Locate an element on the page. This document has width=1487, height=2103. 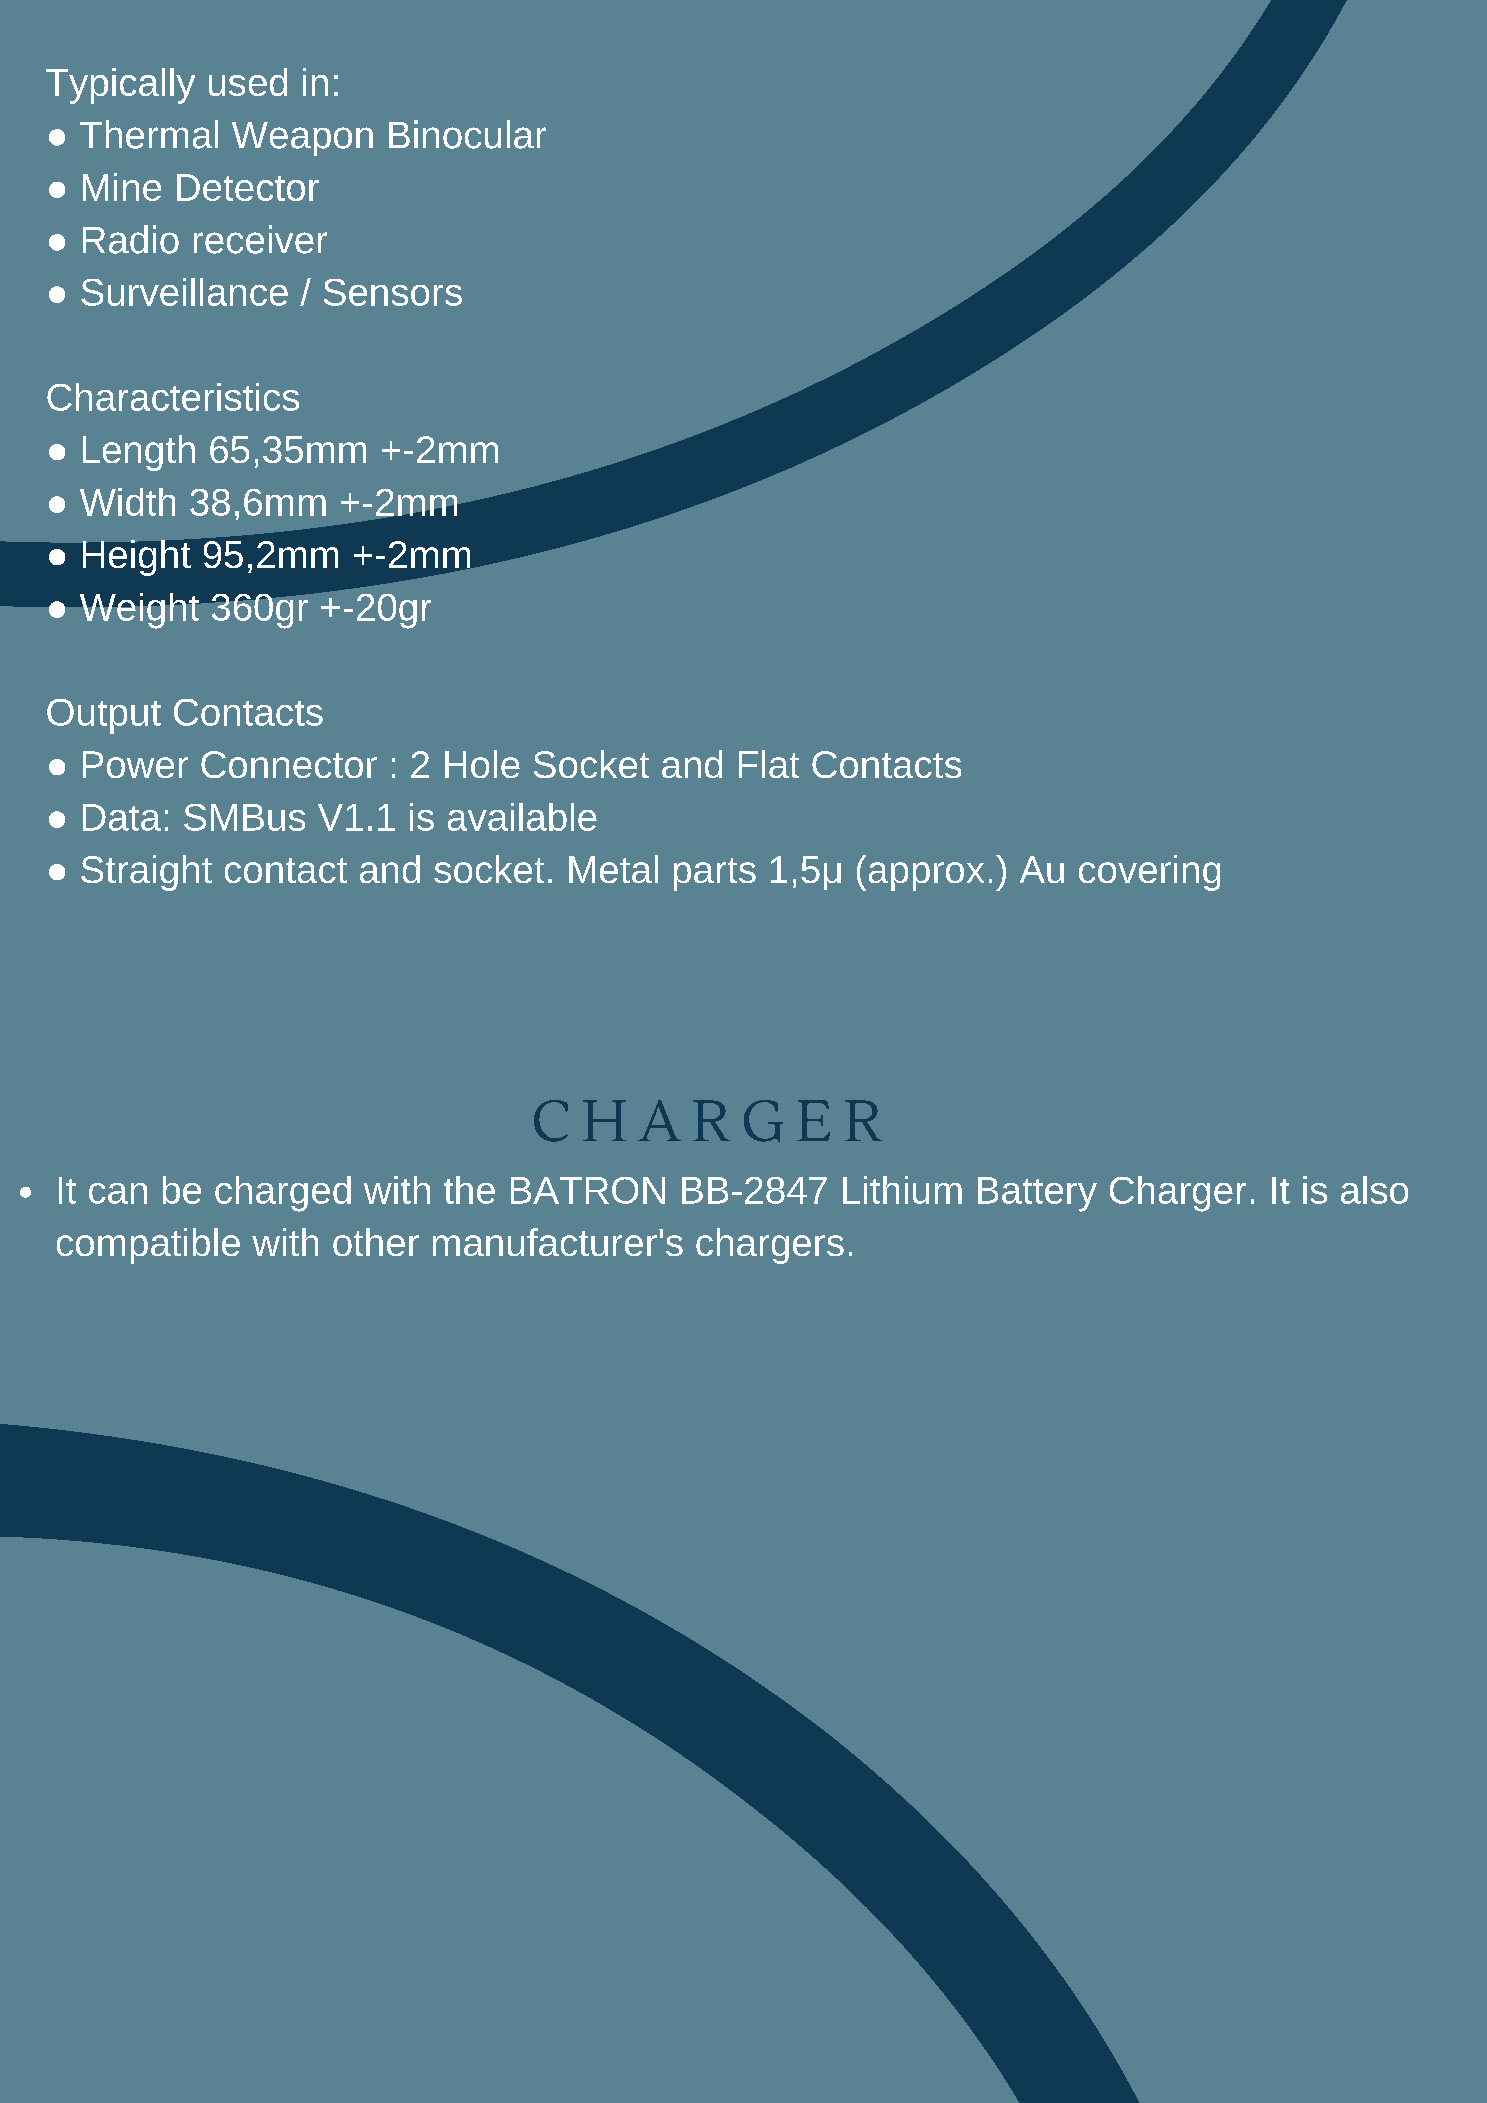
also is located at coordinates (1374, 1190).
